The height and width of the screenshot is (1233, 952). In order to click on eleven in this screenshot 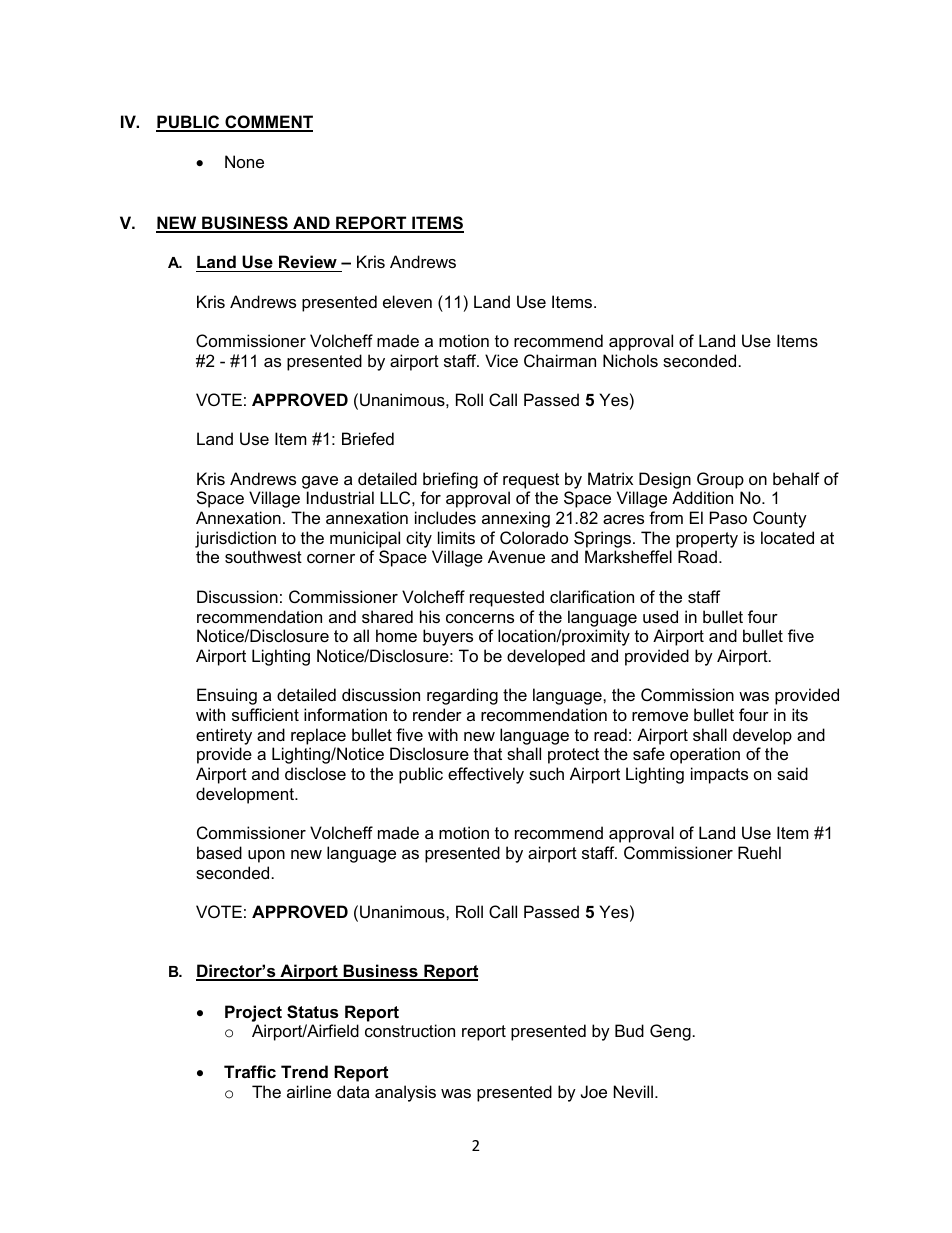, I will do `click(407, 301)`.
